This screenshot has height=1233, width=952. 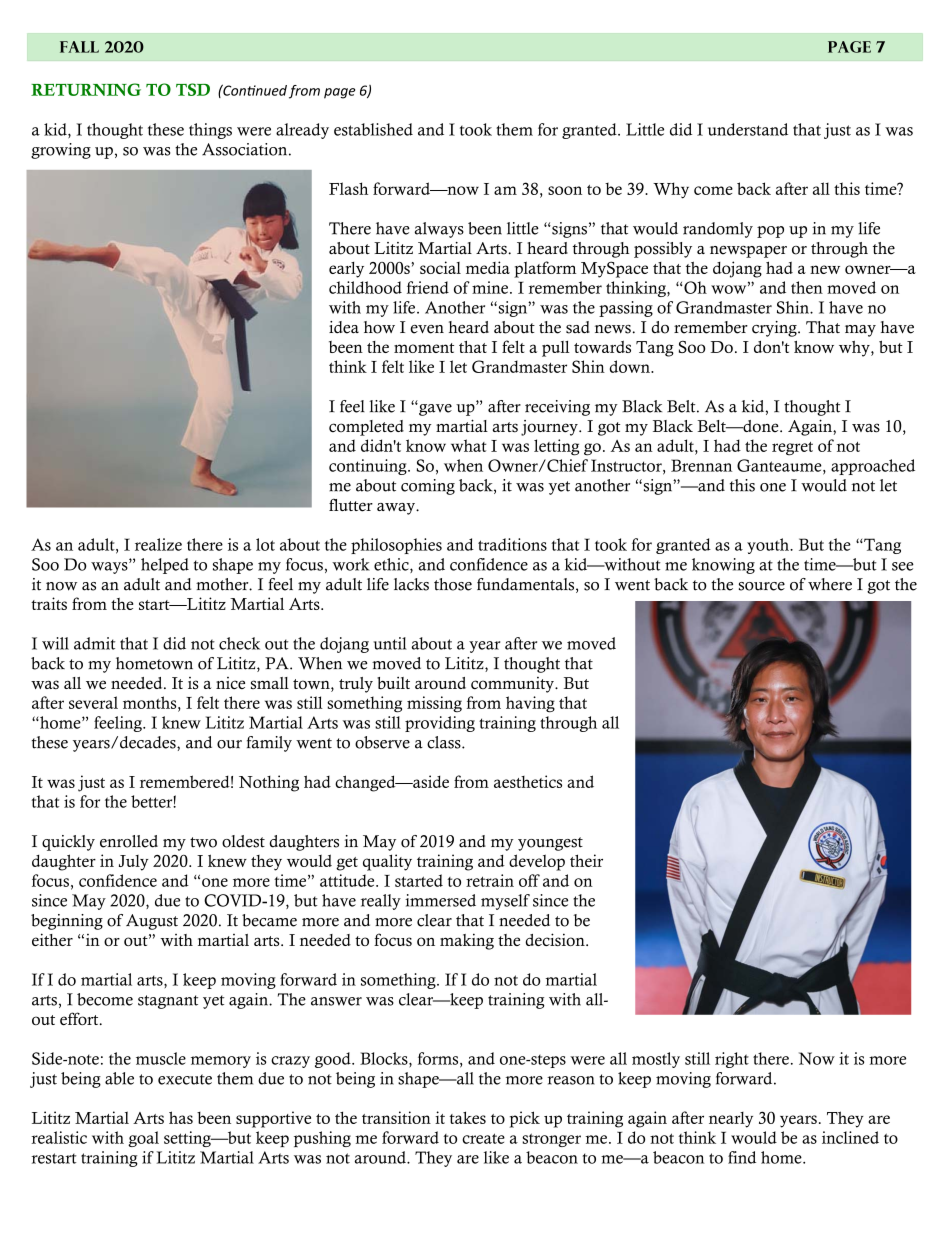 What do you see at coordinates (143, 1139) in the screenshot?
I see `goal` at bounding box center [143, 1139].
